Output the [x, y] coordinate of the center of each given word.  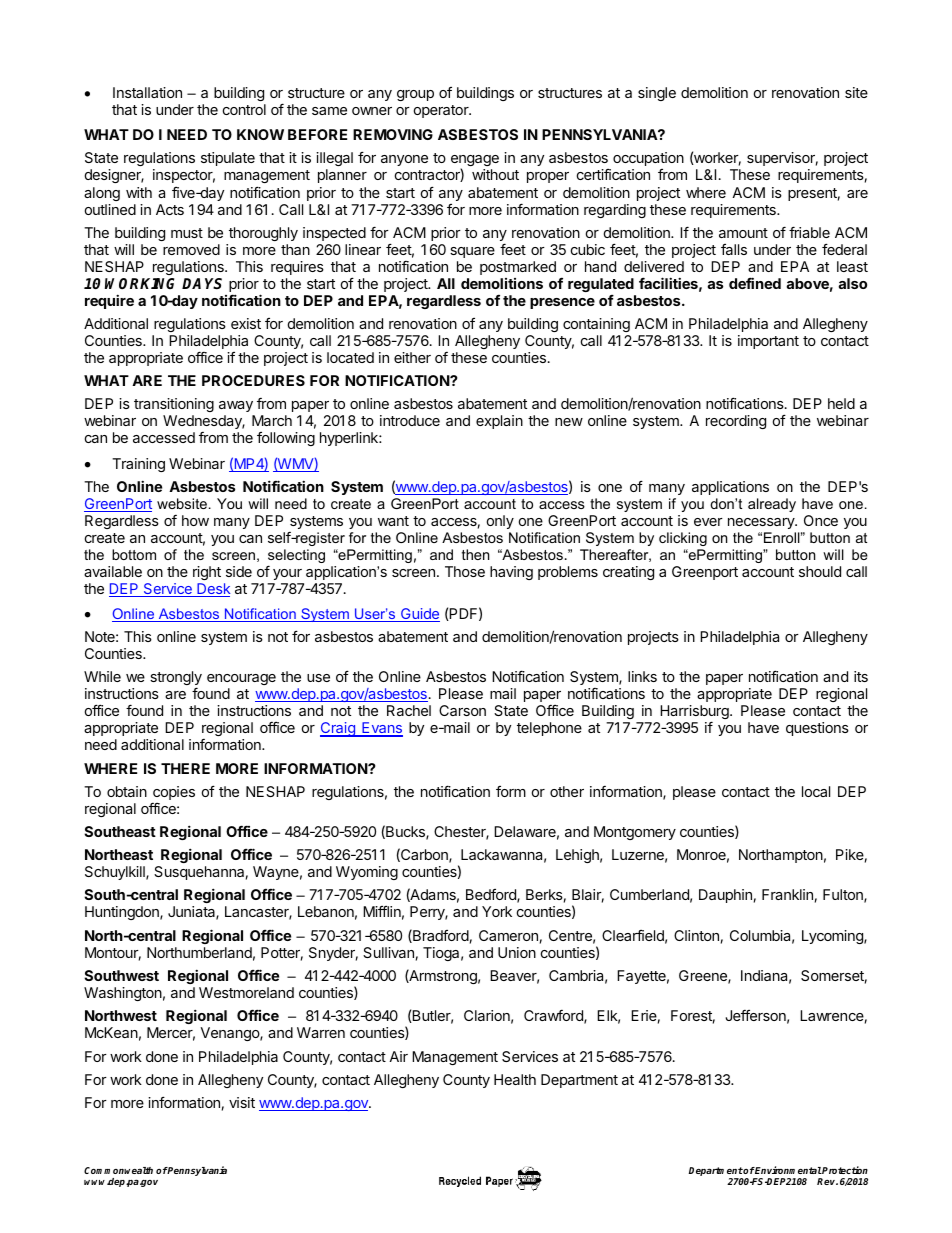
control [244, 109]
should [820, 571]
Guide [419, 615]
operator [442, 111]
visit [242, 1102]
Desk [212, 590]
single [657, 94]
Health [515, 1079]
